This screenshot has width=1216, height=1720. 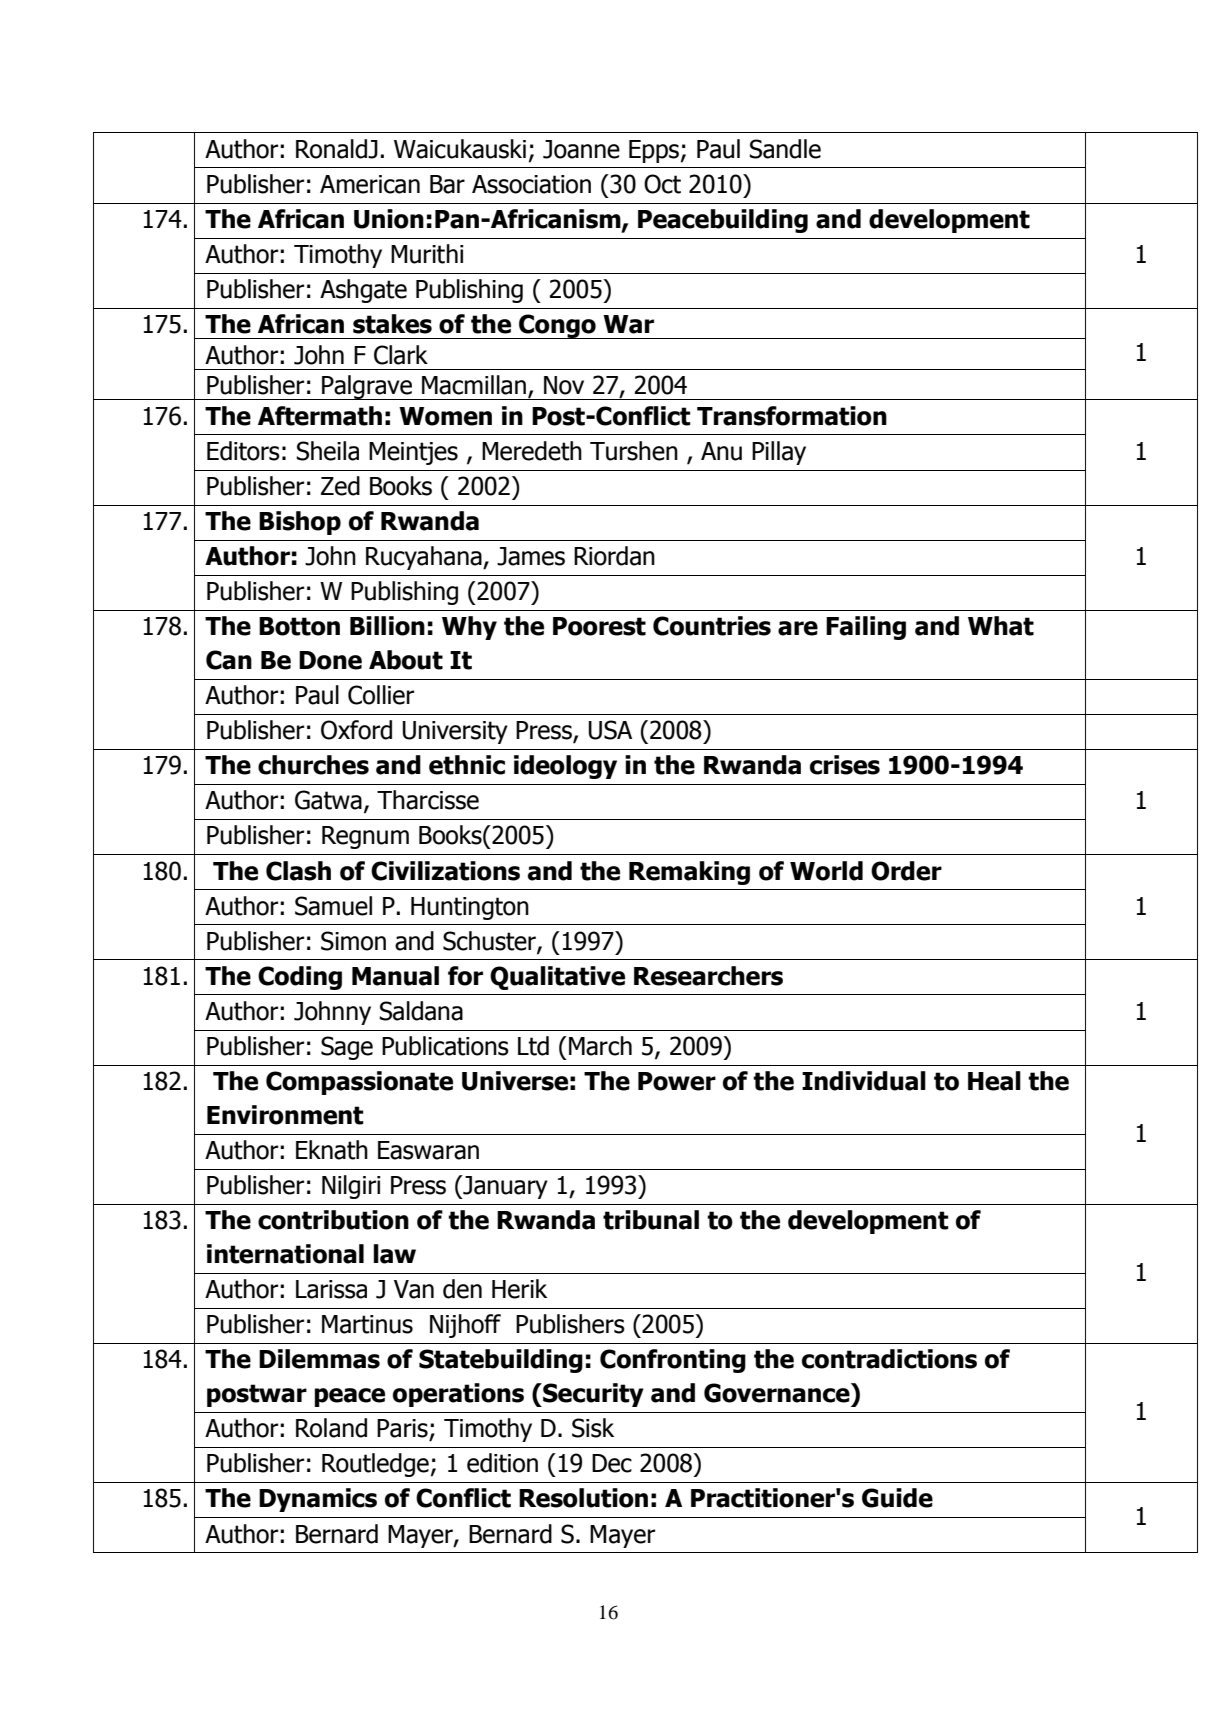 What do you see at coordinates (370, 184) in the screenshot?
I see `American` at bounding box center [370, 184].
